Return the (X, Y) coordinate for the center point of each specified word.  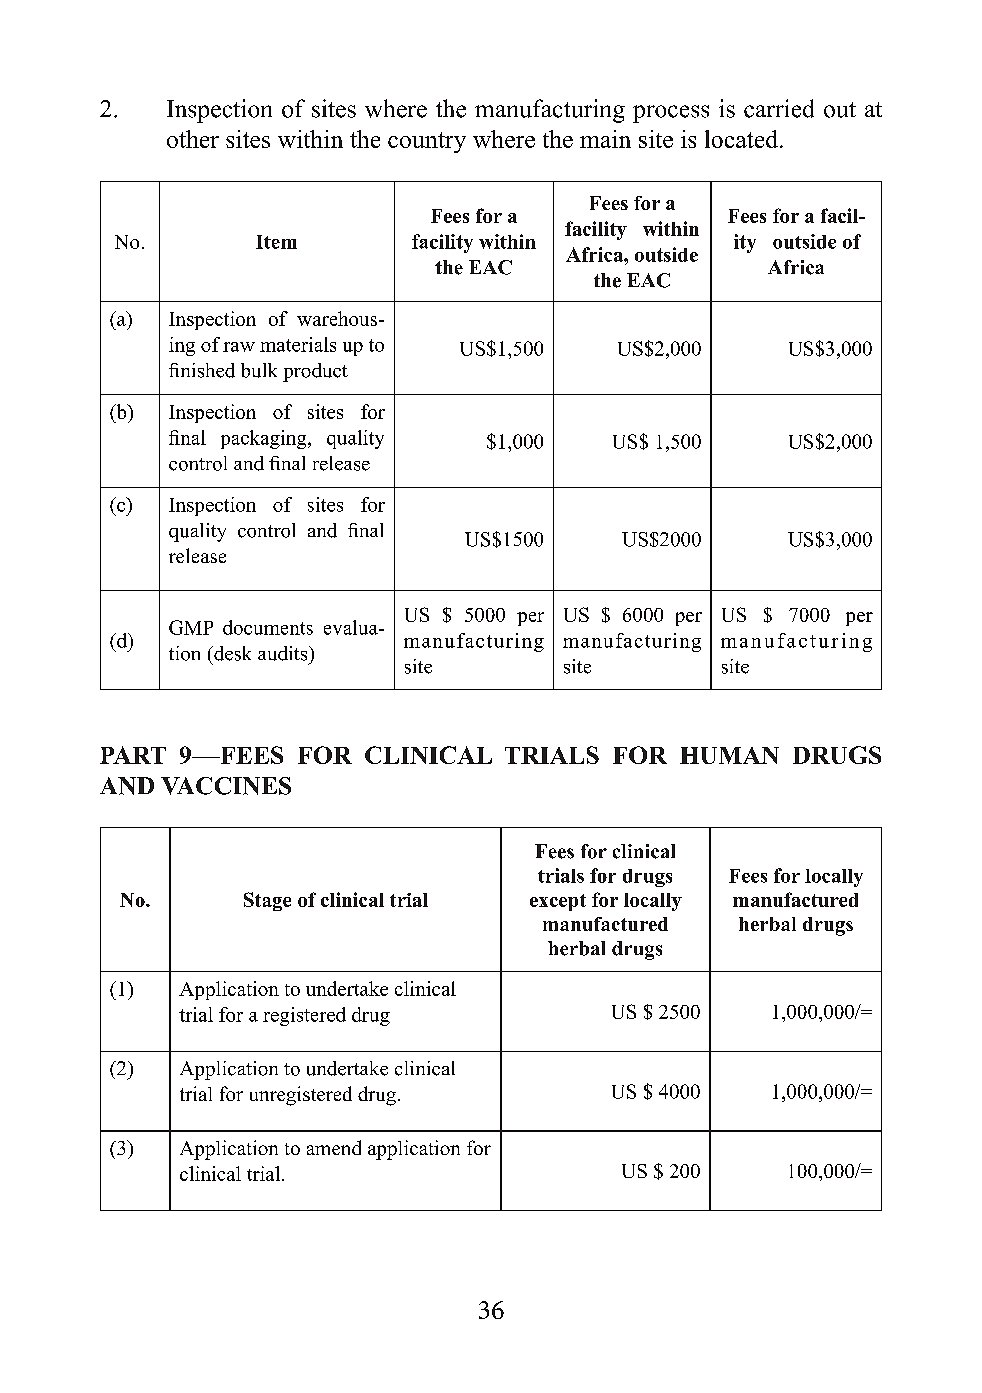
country (427, 142)
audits (284, 653)
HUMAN (729, 755)
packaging (265, 439)
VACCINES (226, 786)
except (558, 902)
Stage (267, 901)
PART (133, 755)
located (743, 139)
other (193, 139)
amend (334, 1147)
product (315, 372)
